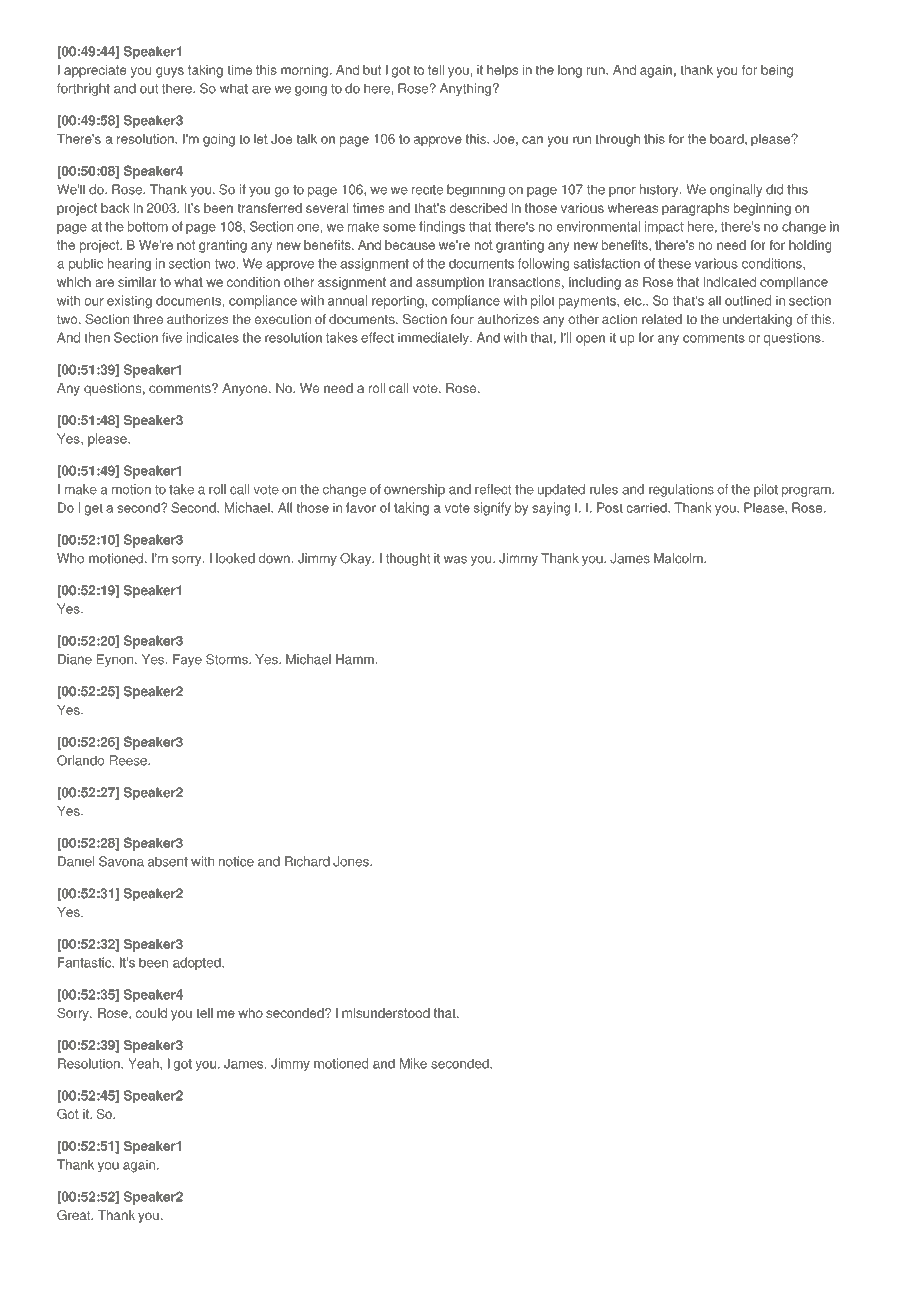 Image resolution: width=924 pixels, height=1308 pixels. I want to click on Great, so click(75, 1215).
